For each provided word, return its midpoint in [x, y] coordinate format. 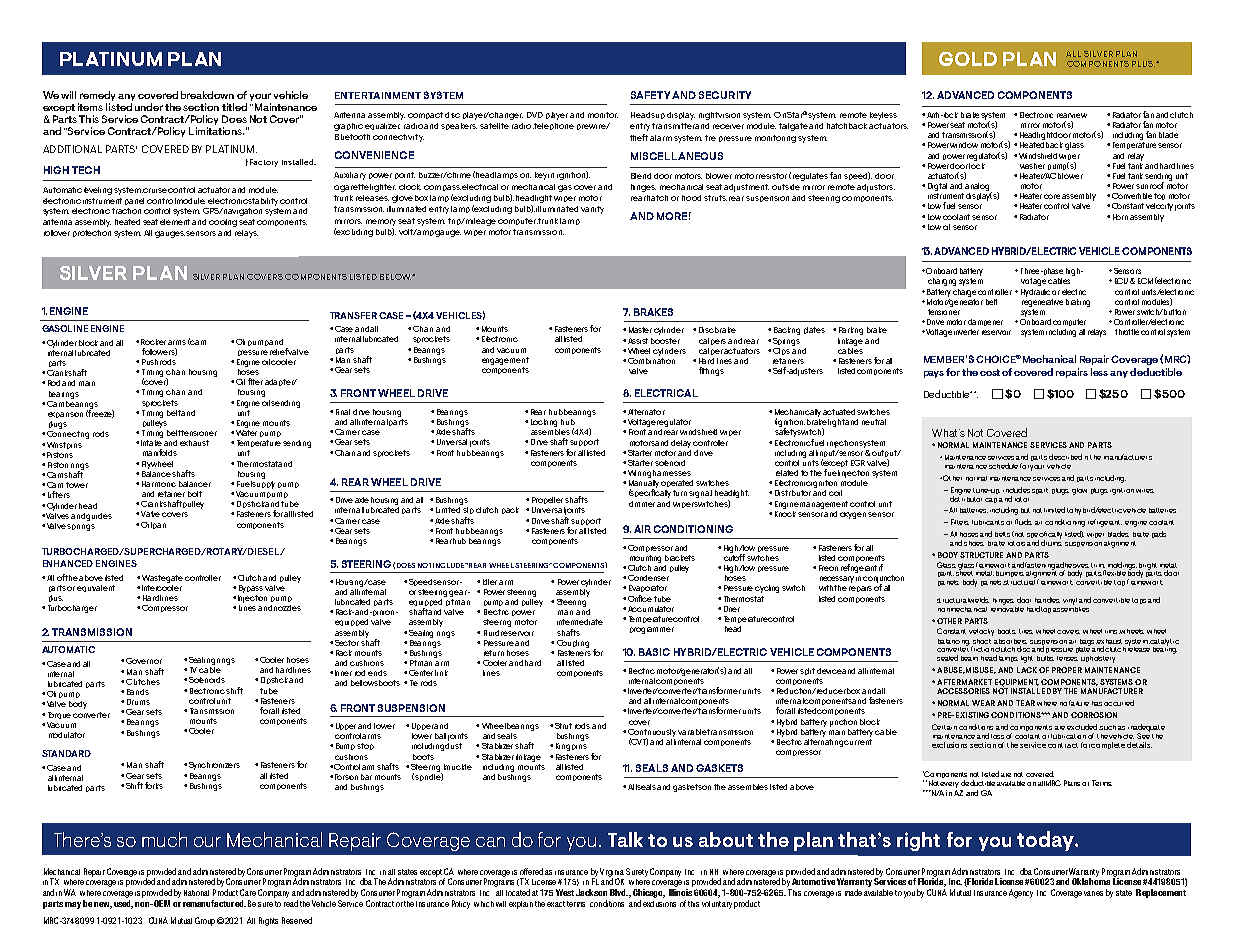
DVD [535, 115]
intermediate [580, 622]
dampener [985, 322]
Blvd [619, 892]
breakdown [207, 95]
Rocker [153, 342]
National [196, 893]
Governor [144, 661]
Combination [651, 359]
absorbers [1010, 641]
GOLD [968, 59]
